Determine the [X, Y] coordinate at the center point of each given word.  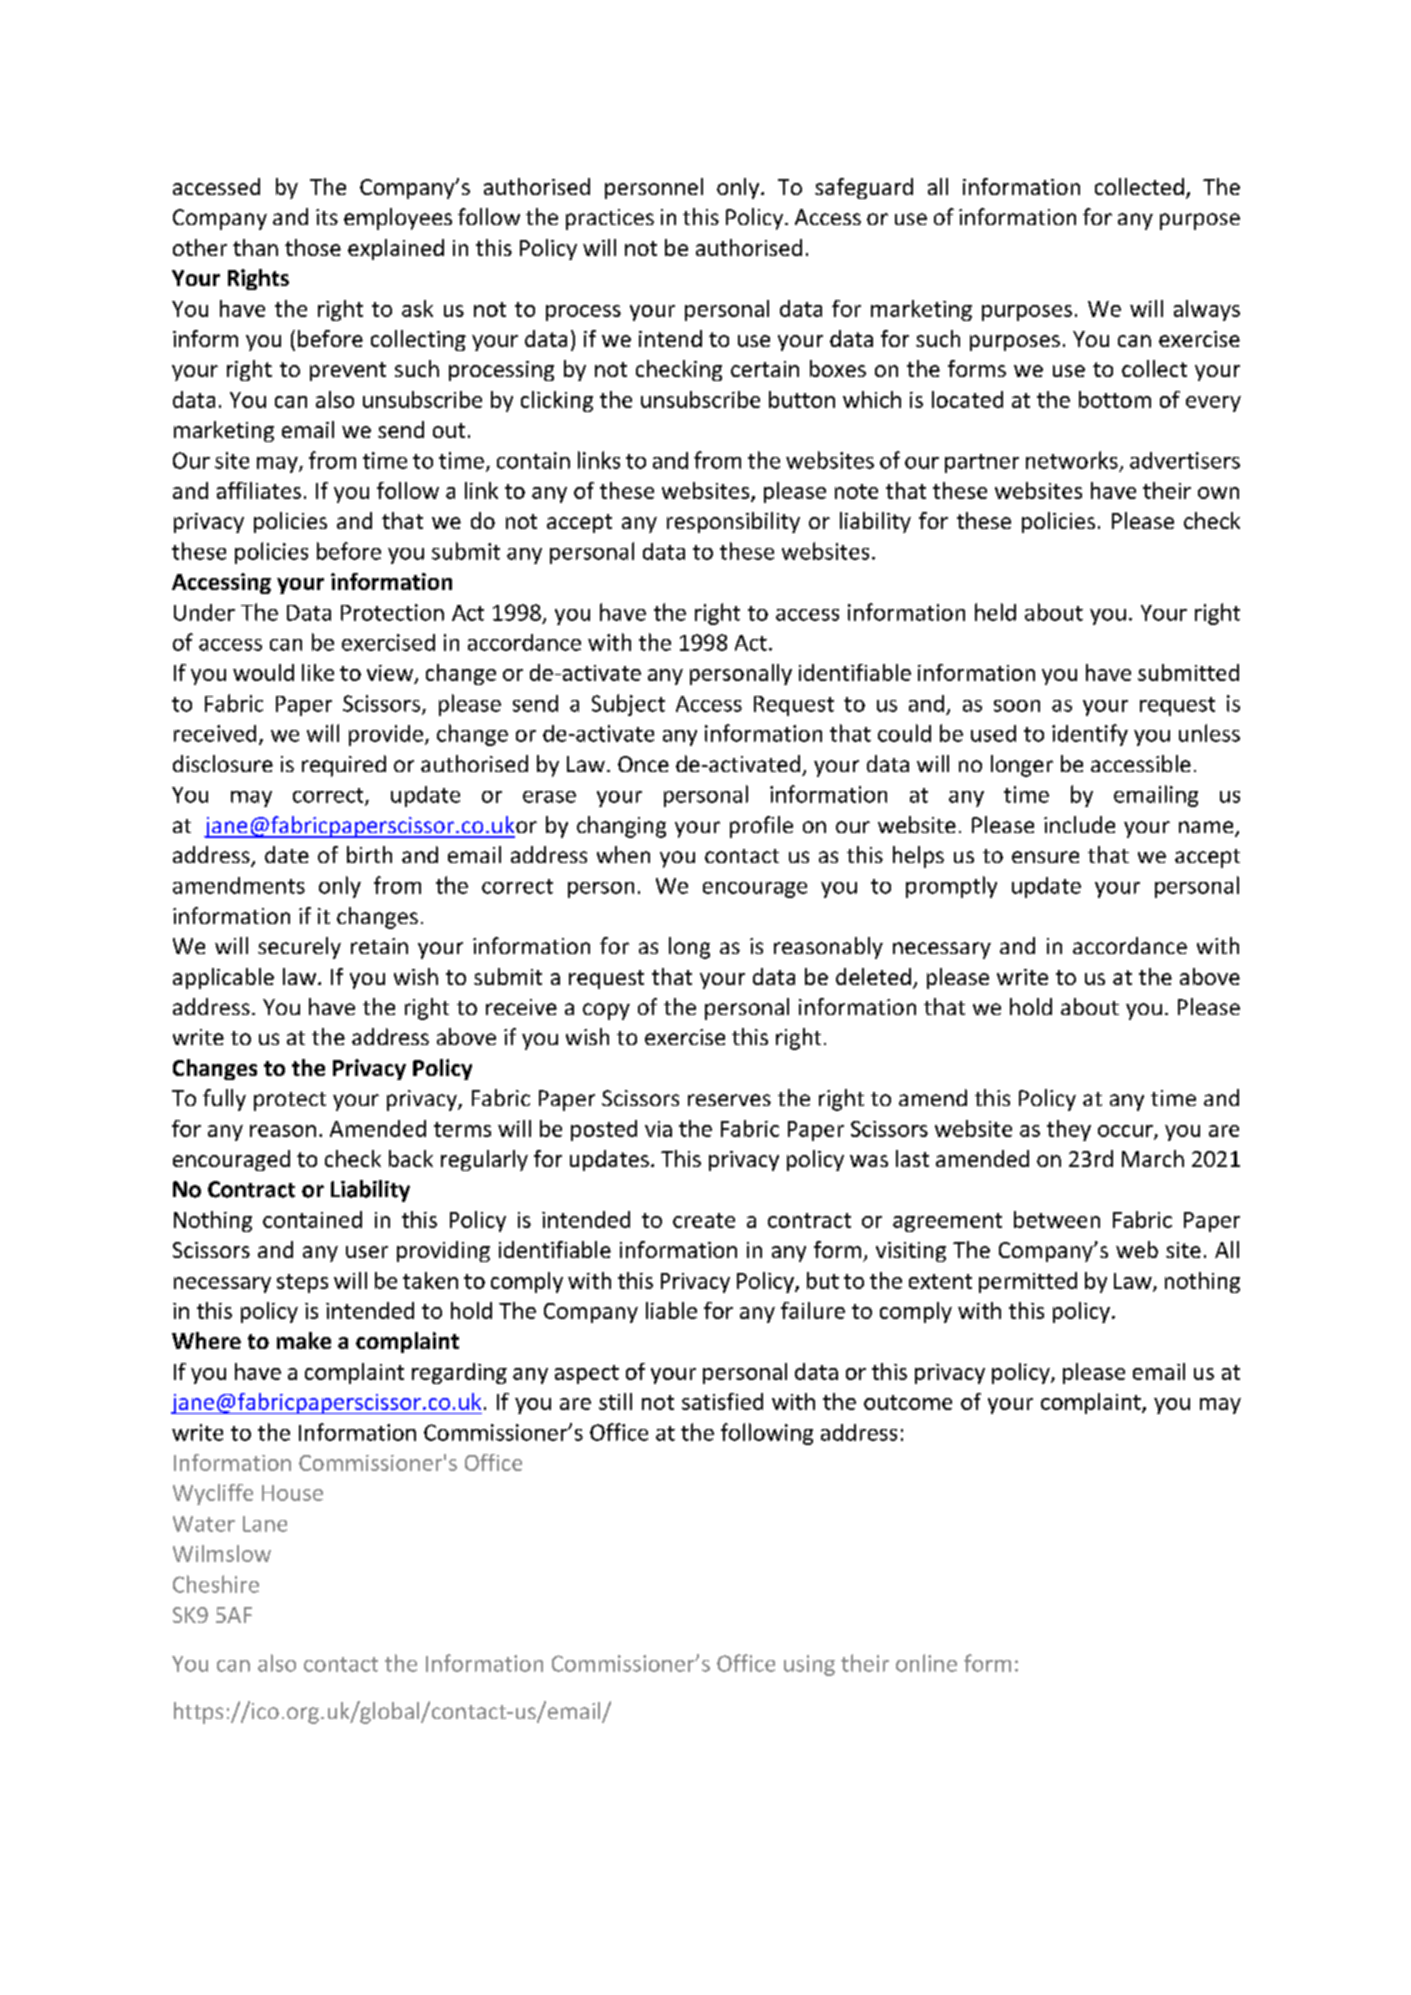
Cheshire [216, 1584]
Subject [628, 705]
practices [610, 219]
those [313, 247]
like [318, 672]
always [1207, 310]
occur [1126, 1132]
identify [1090, 735]
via [658, 1129]
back [411, 1158]
